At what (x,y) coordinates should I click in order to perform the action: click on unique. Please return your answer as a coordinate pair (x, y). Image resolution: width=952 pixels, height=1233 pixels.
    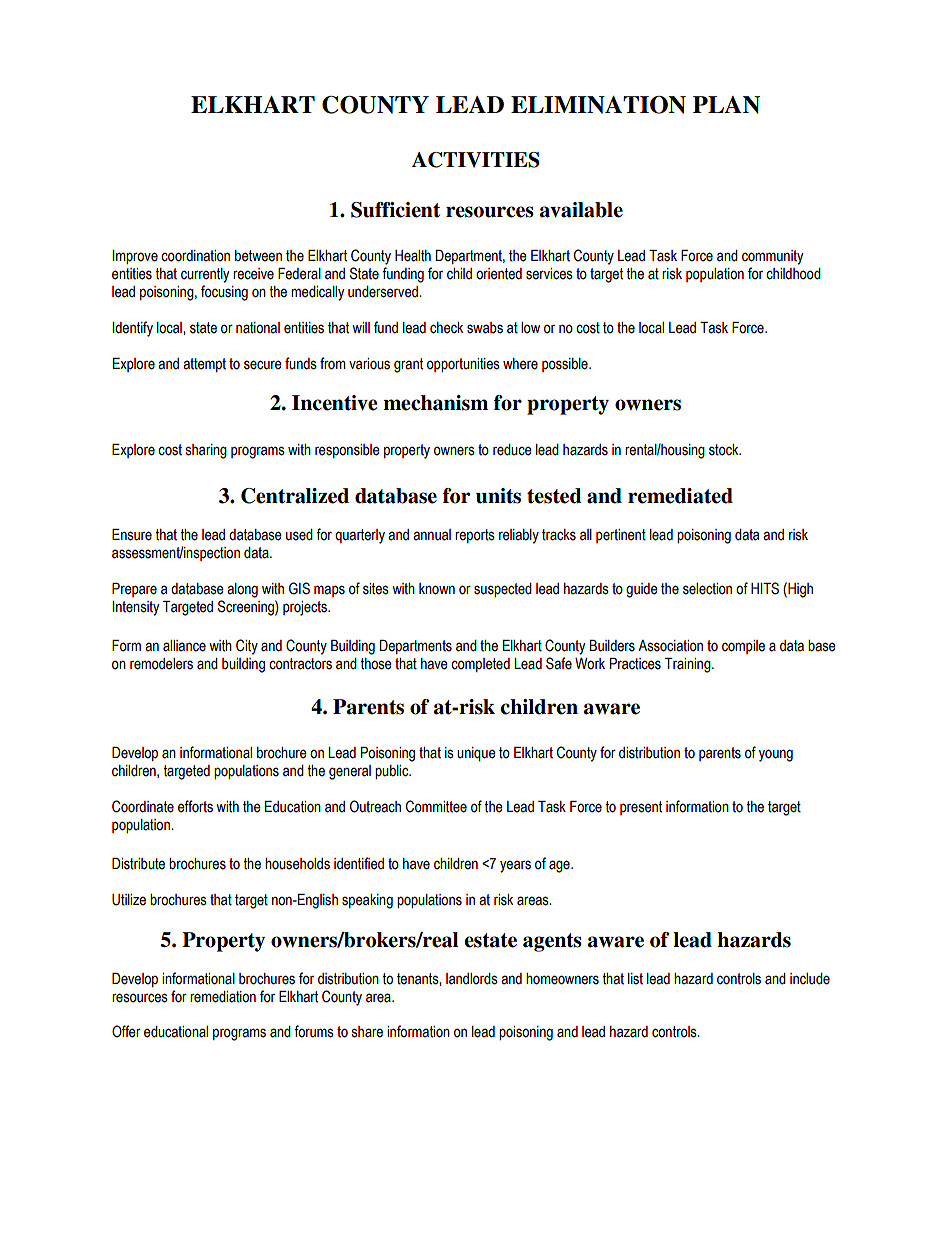
    Looking at the image, I should click on (476, 754).
